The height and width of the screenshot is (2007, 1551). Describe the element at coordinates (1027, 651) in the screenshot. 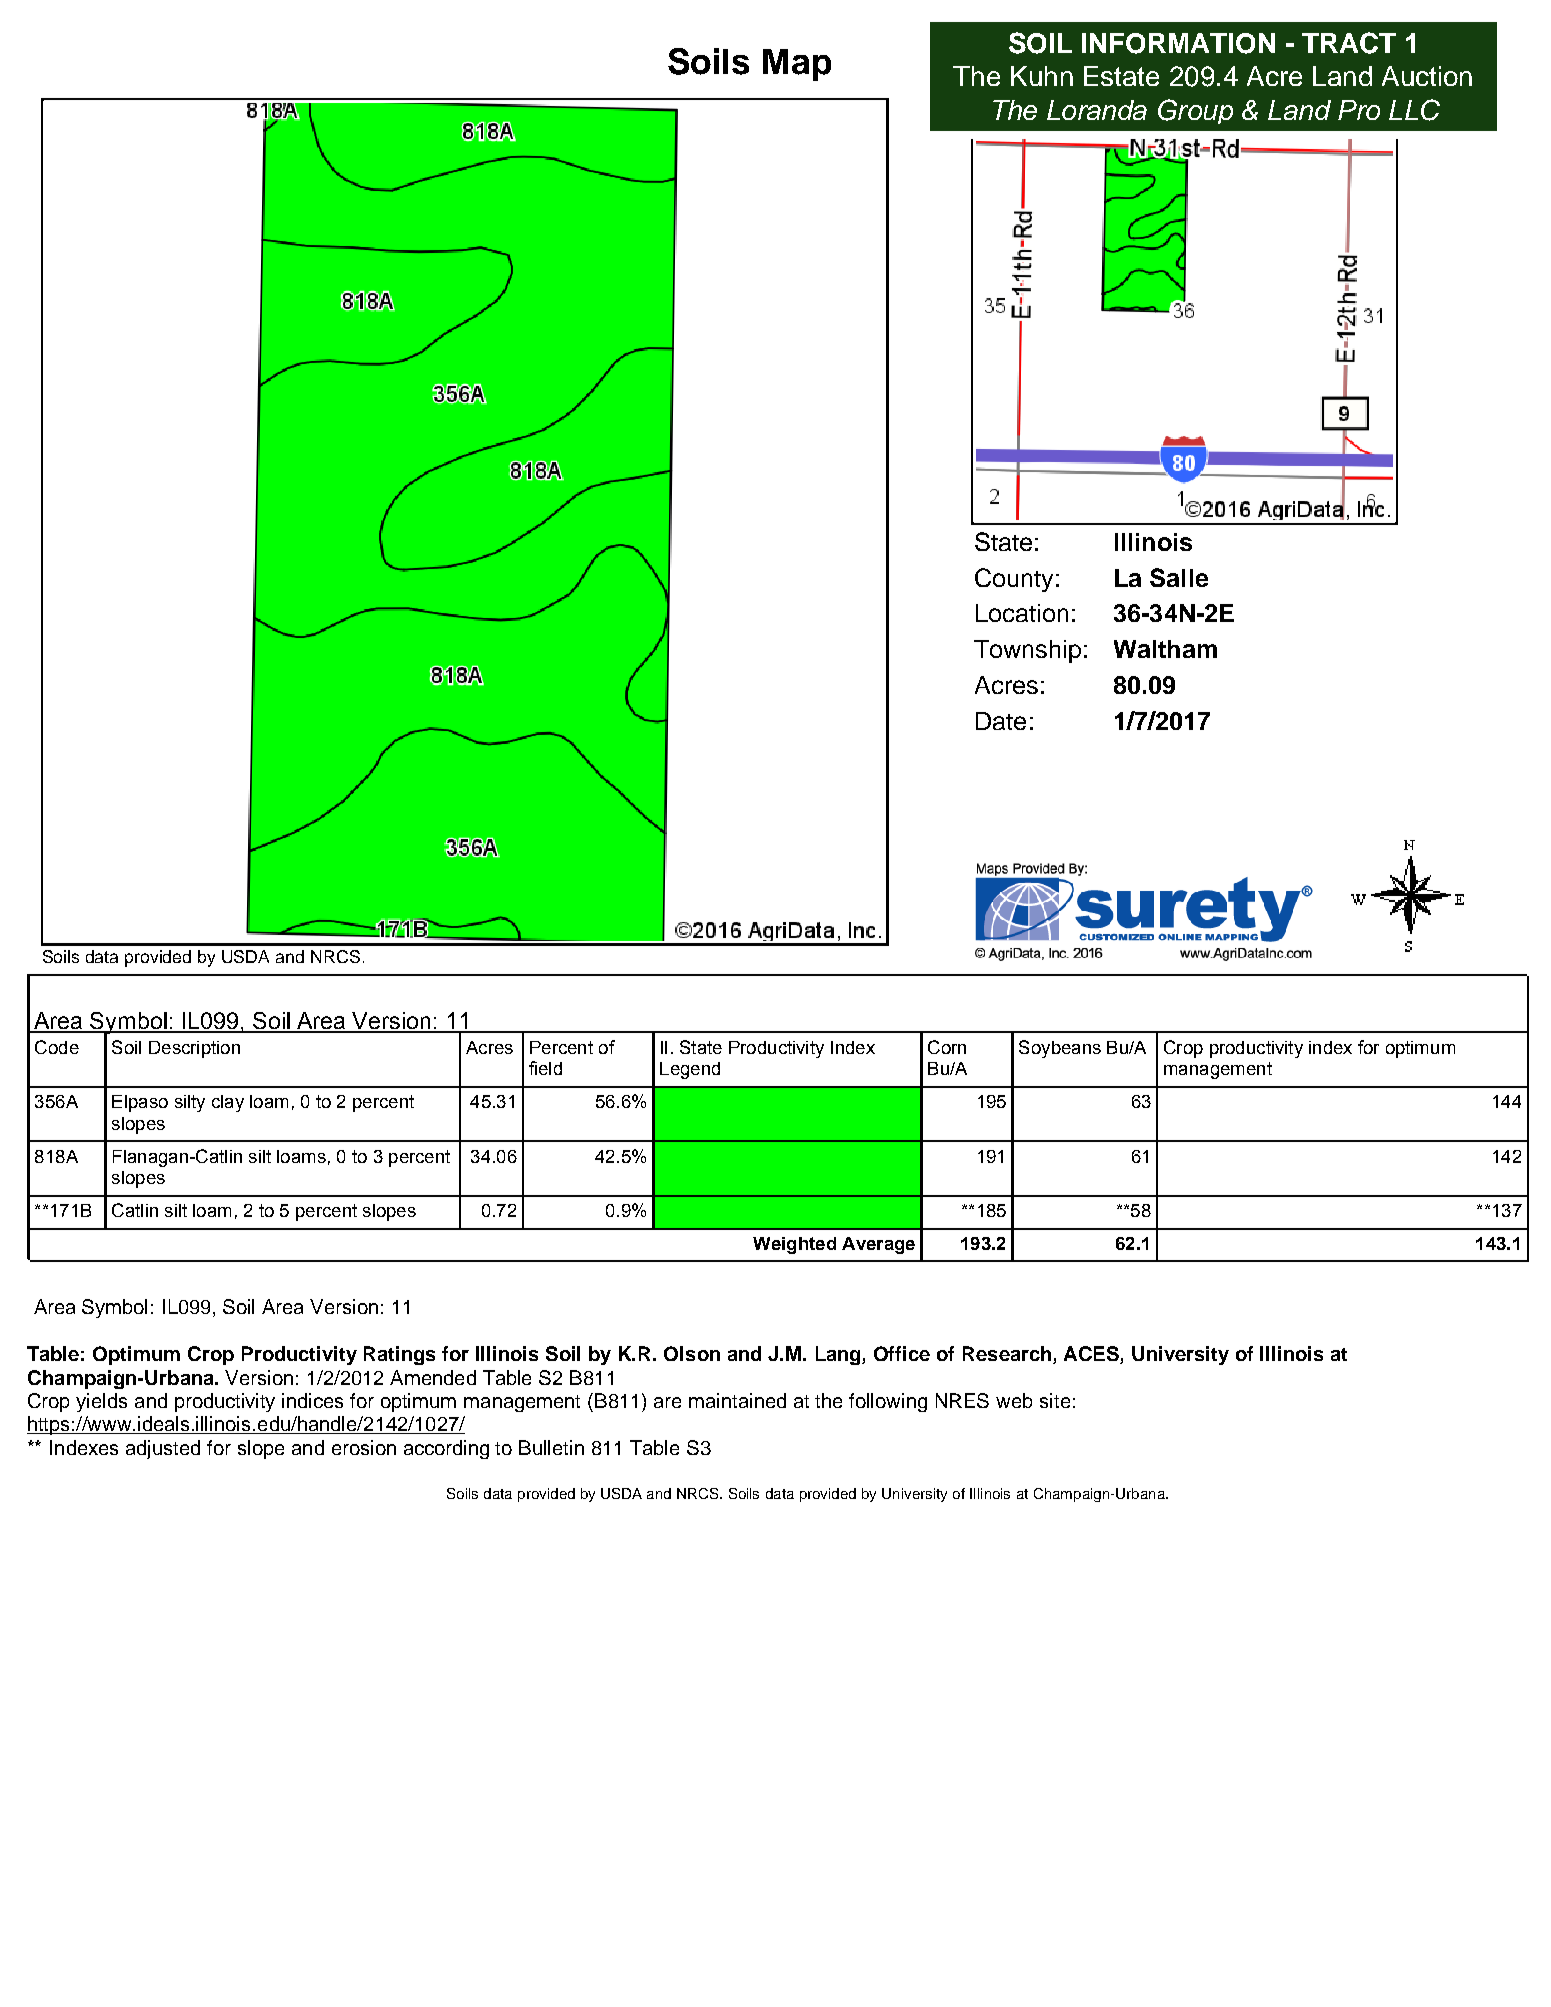

I see `Township` at that location.
